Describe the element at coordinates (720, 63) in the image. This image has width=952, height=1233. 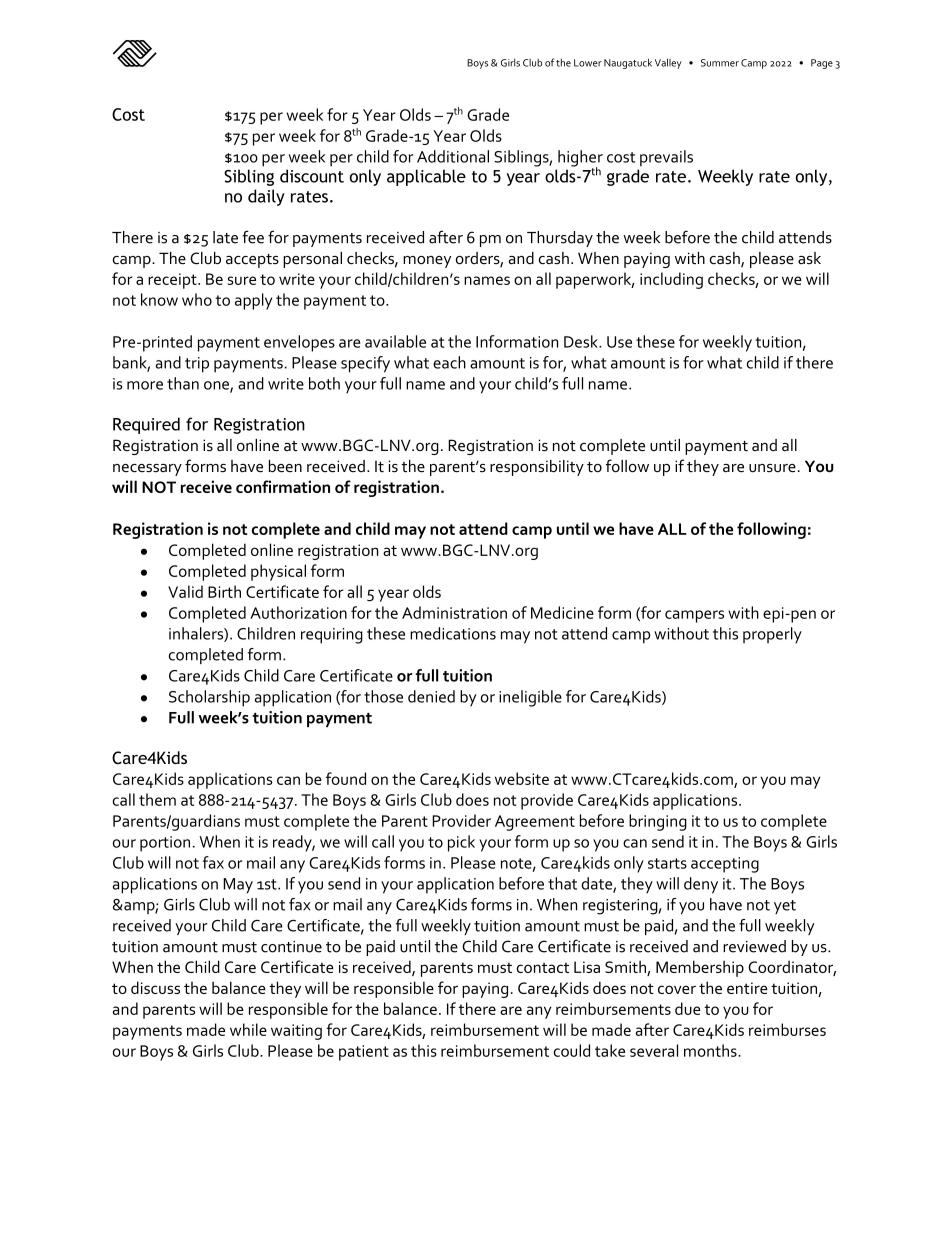
I see `Summer` at that location.
